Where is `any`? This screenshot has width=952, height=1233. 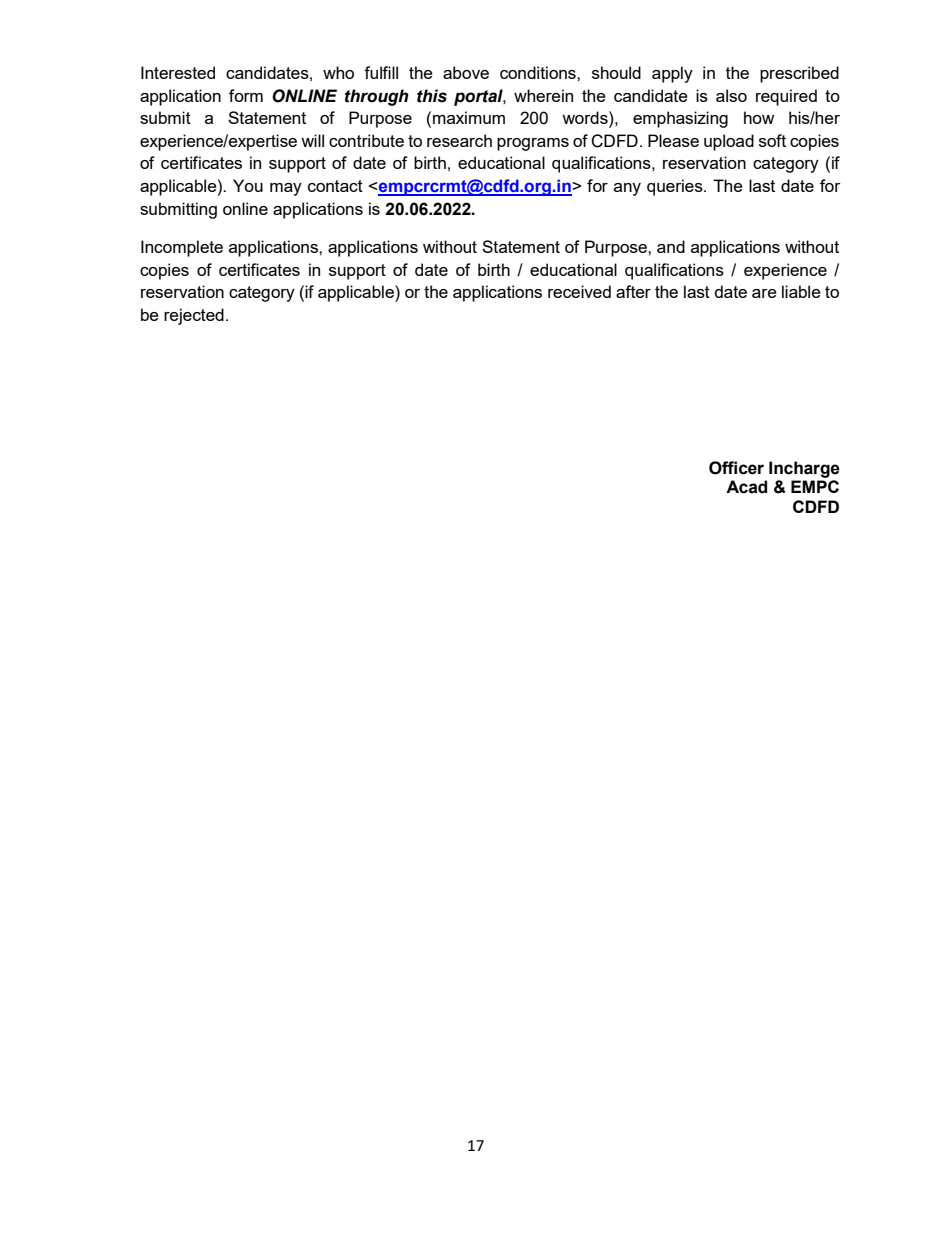 any is located at coordinates (627, 189).
